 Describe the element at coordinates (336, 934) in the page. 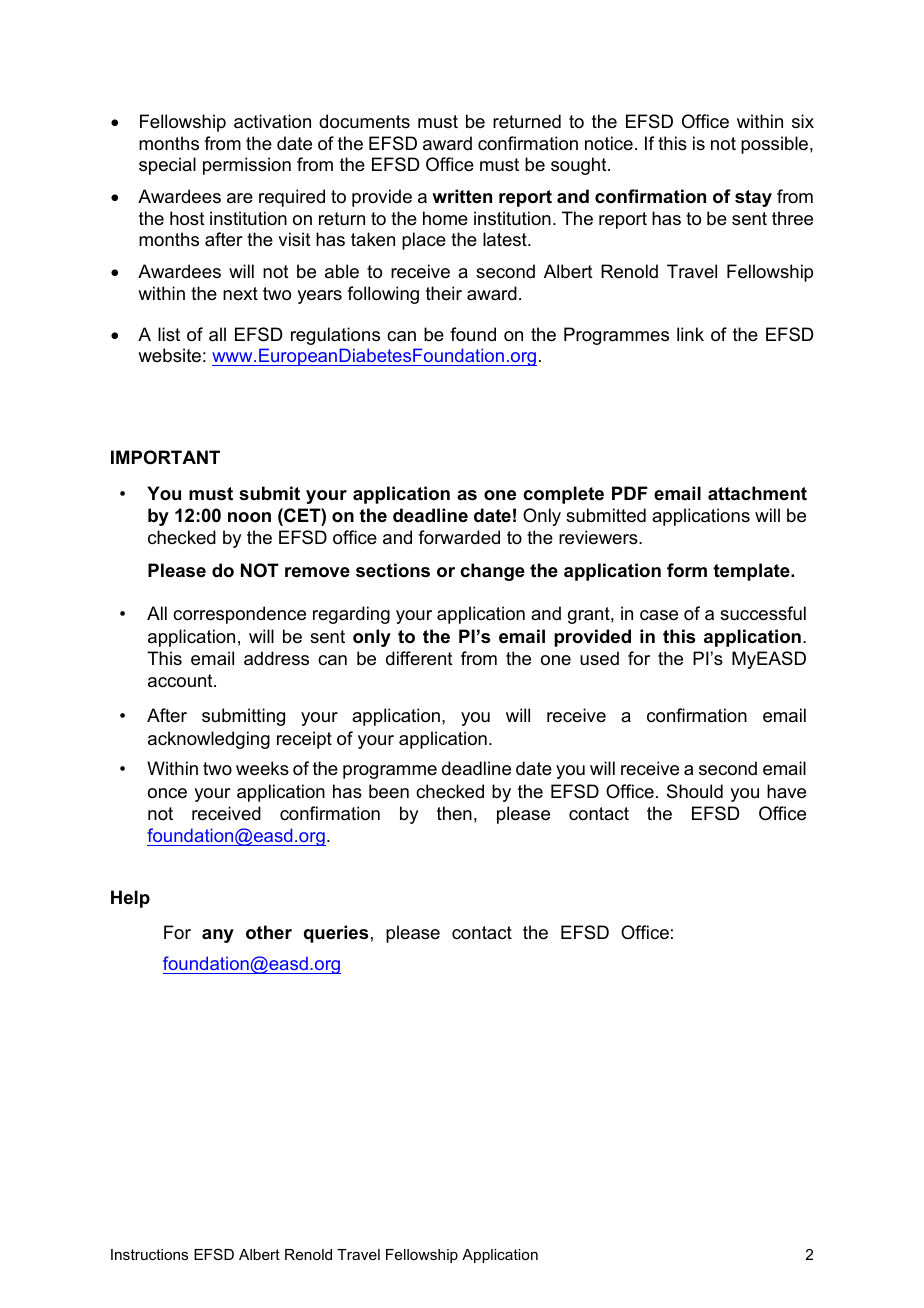

I see `queries` at that location.
